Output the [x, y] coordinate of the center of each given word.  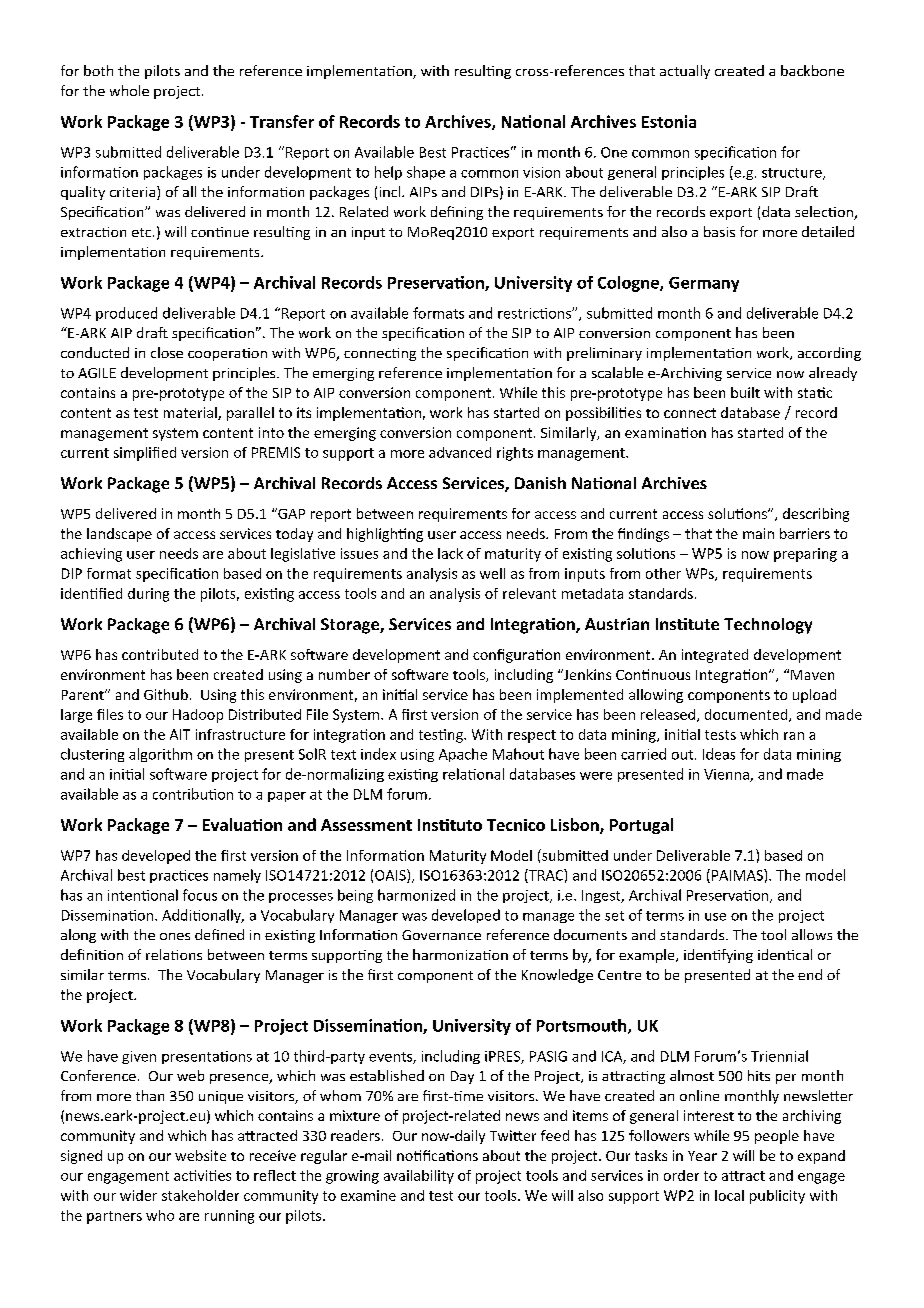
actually [685, 72]
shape [426, 173]
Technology [768, 626]
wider [138, 1195]
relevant [529, 593]
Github [166, 694]
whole [129, 90]
